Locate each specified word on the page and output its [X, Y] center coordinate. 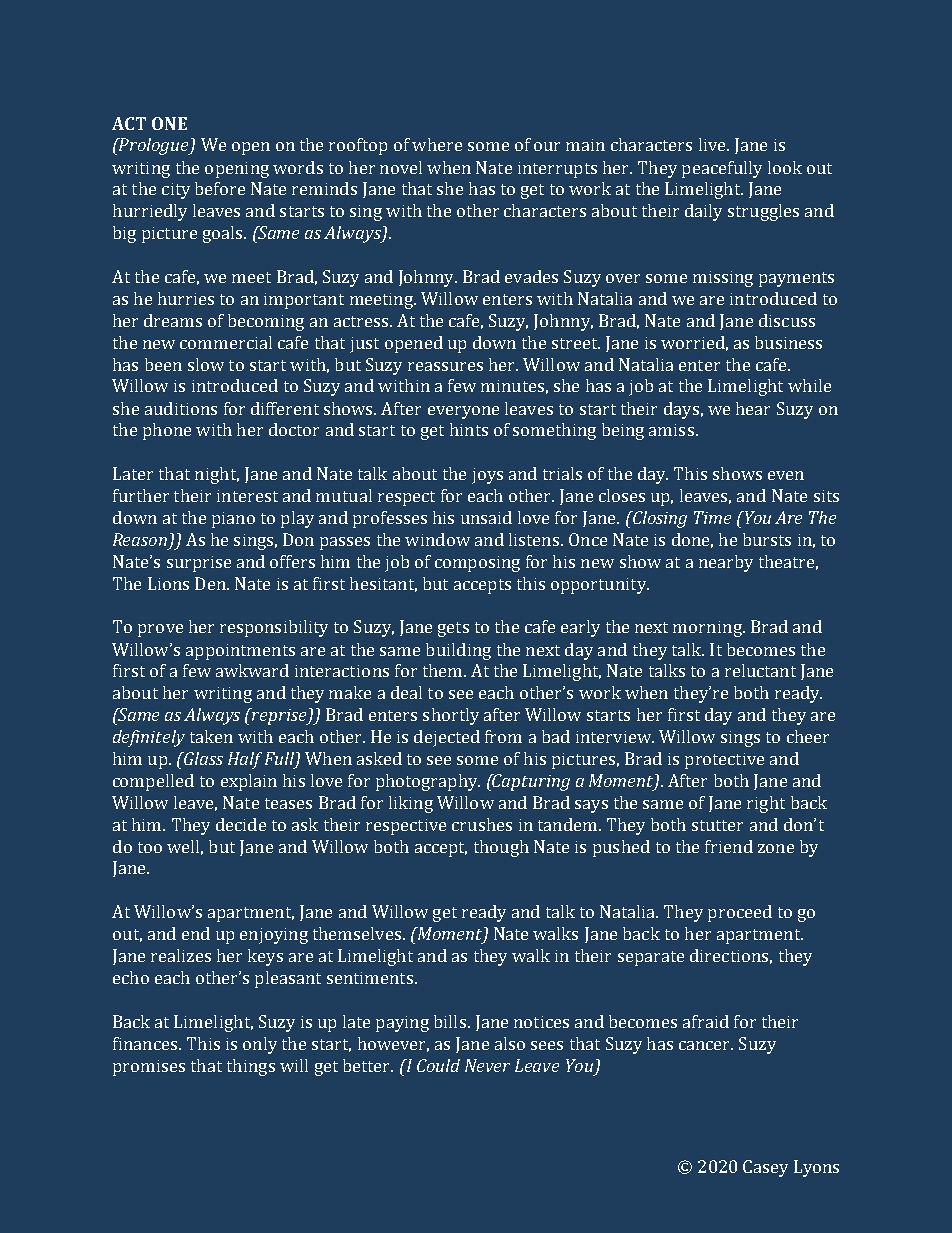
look [785, 167]
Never [487, 1065]
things [251, 1067]
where [437, 144]
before [220, 188]
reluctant [760, 670]
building [458, 651]
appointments [240, 652]
